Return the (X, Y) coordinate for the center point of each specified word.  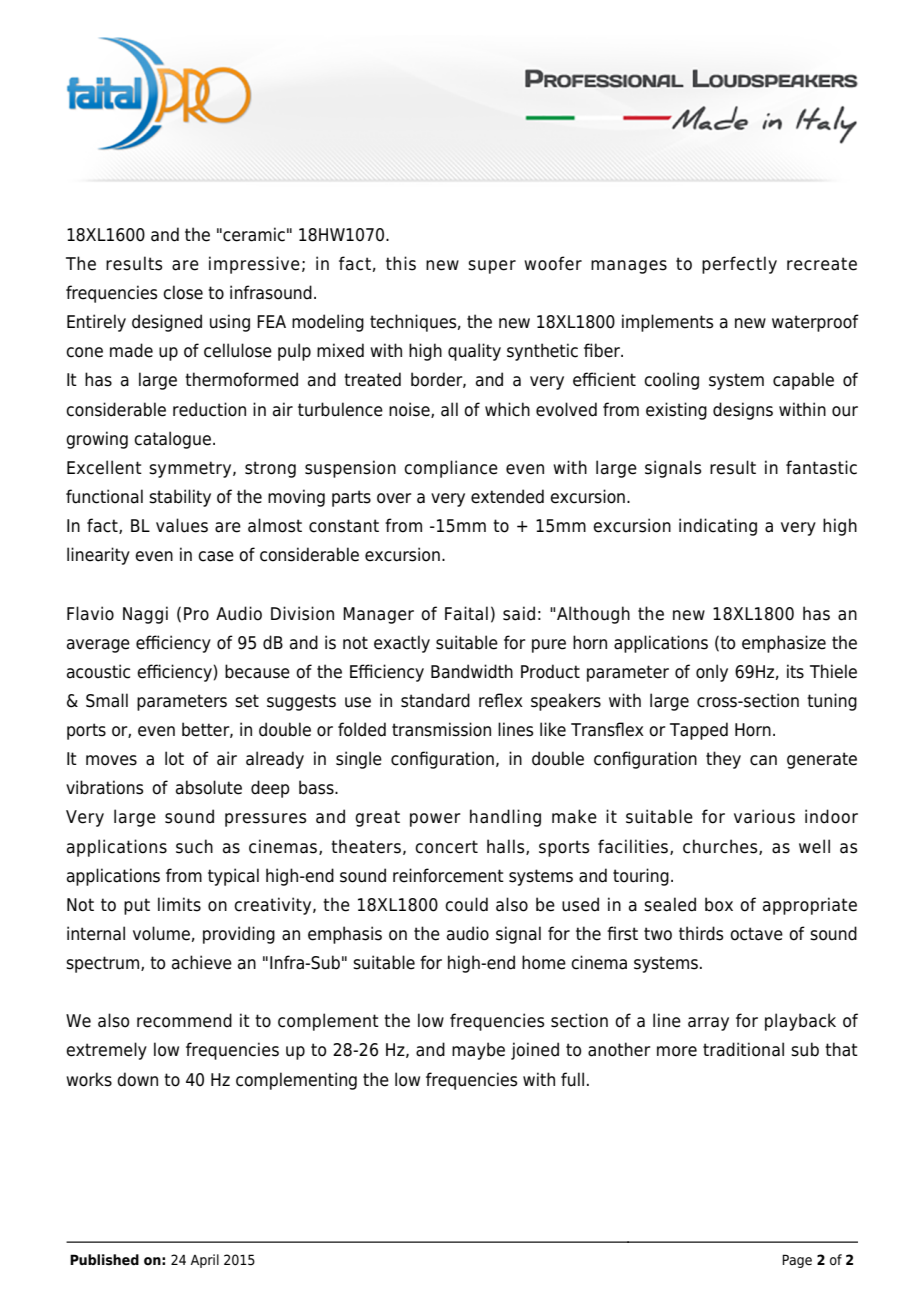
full (572, 1079)
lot (174, 758)
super (492, 267)
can (763, 760)
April (204, 1261)
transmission (441, 729)
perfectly (739, 265)
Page (797, 1261)
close (183, 292)
